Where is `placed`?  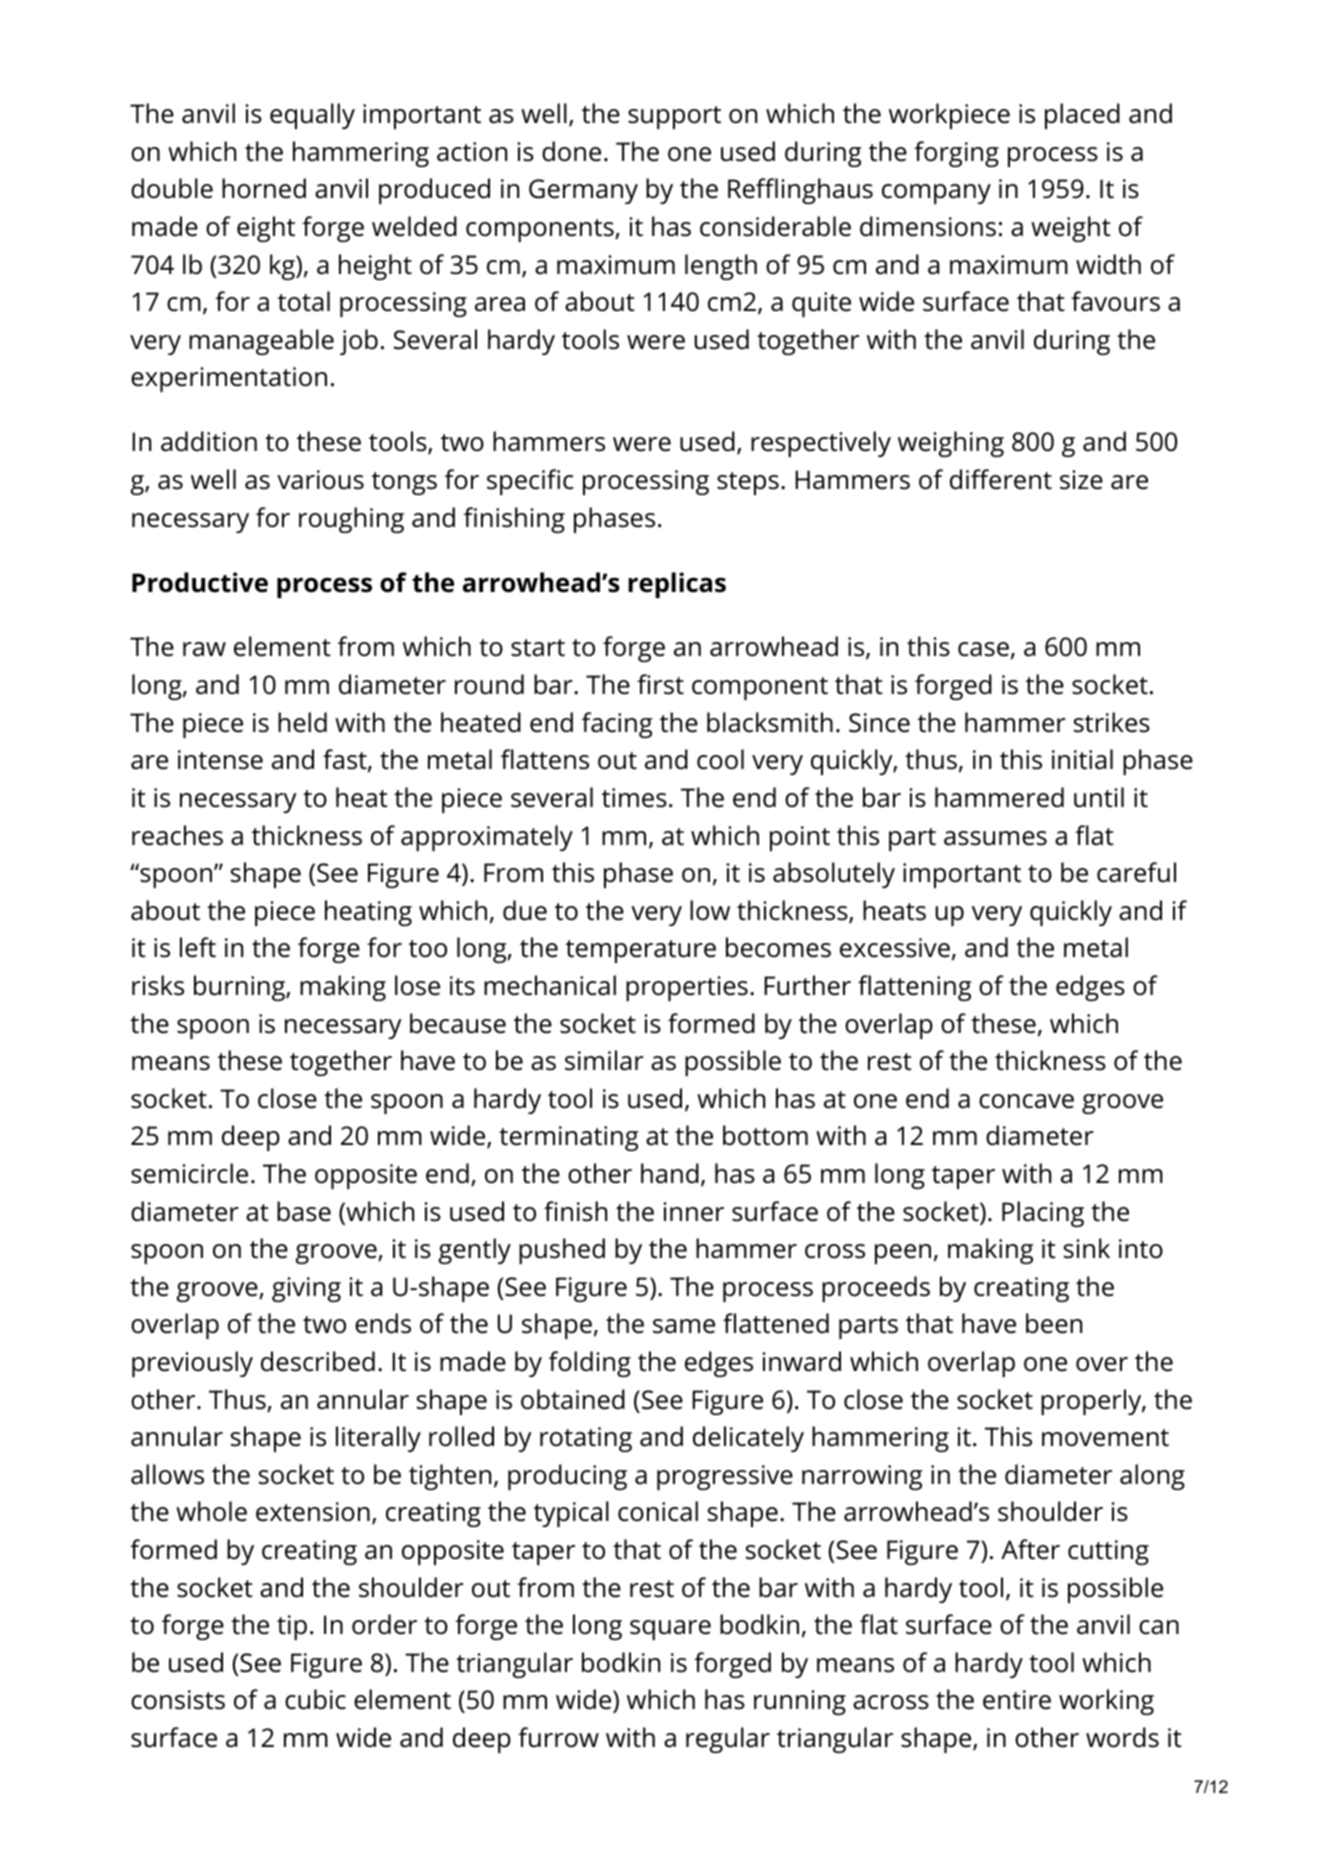 placed is located at coordinates (1082, 116).
